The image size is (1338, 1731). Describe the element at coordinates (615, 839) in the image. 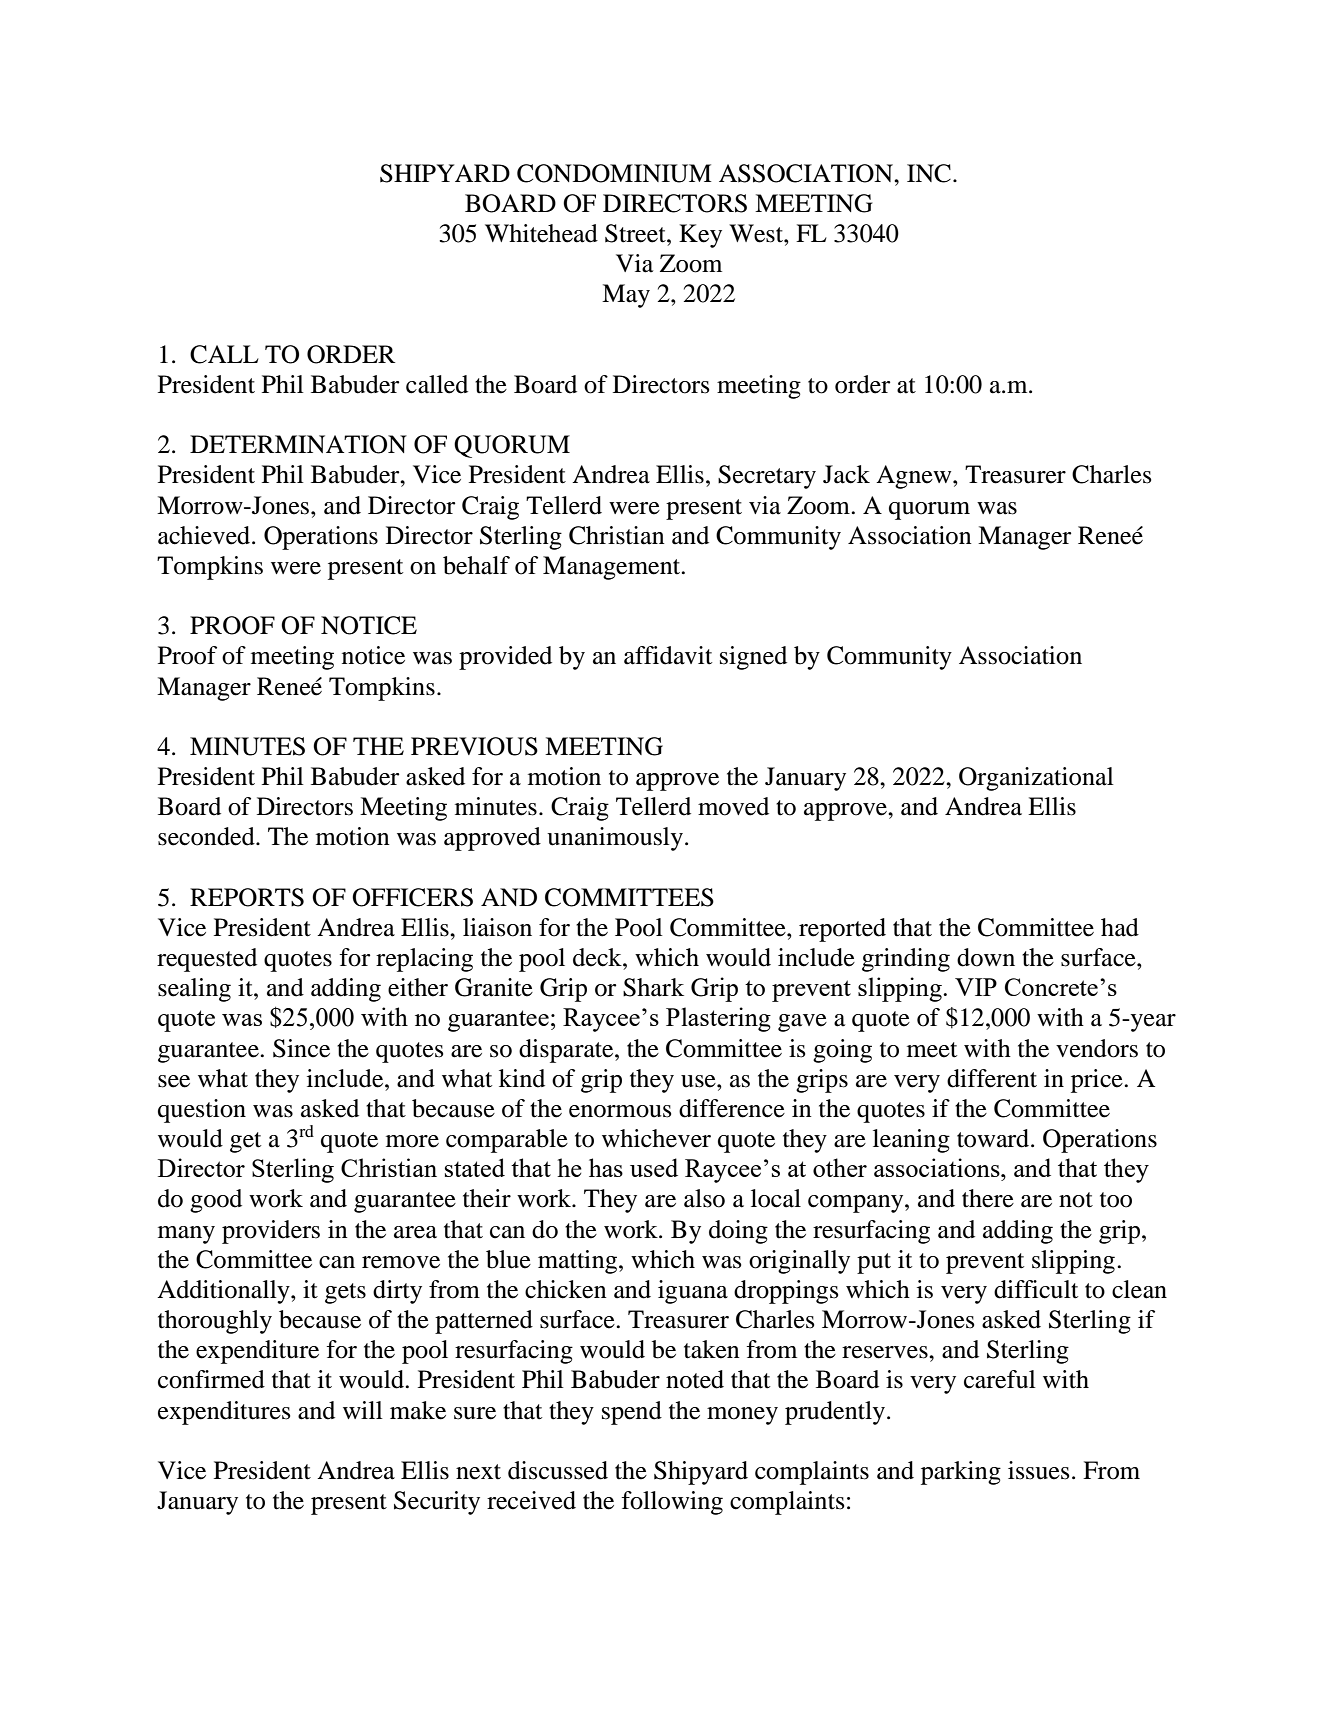

I see `unanimously` at that location.
